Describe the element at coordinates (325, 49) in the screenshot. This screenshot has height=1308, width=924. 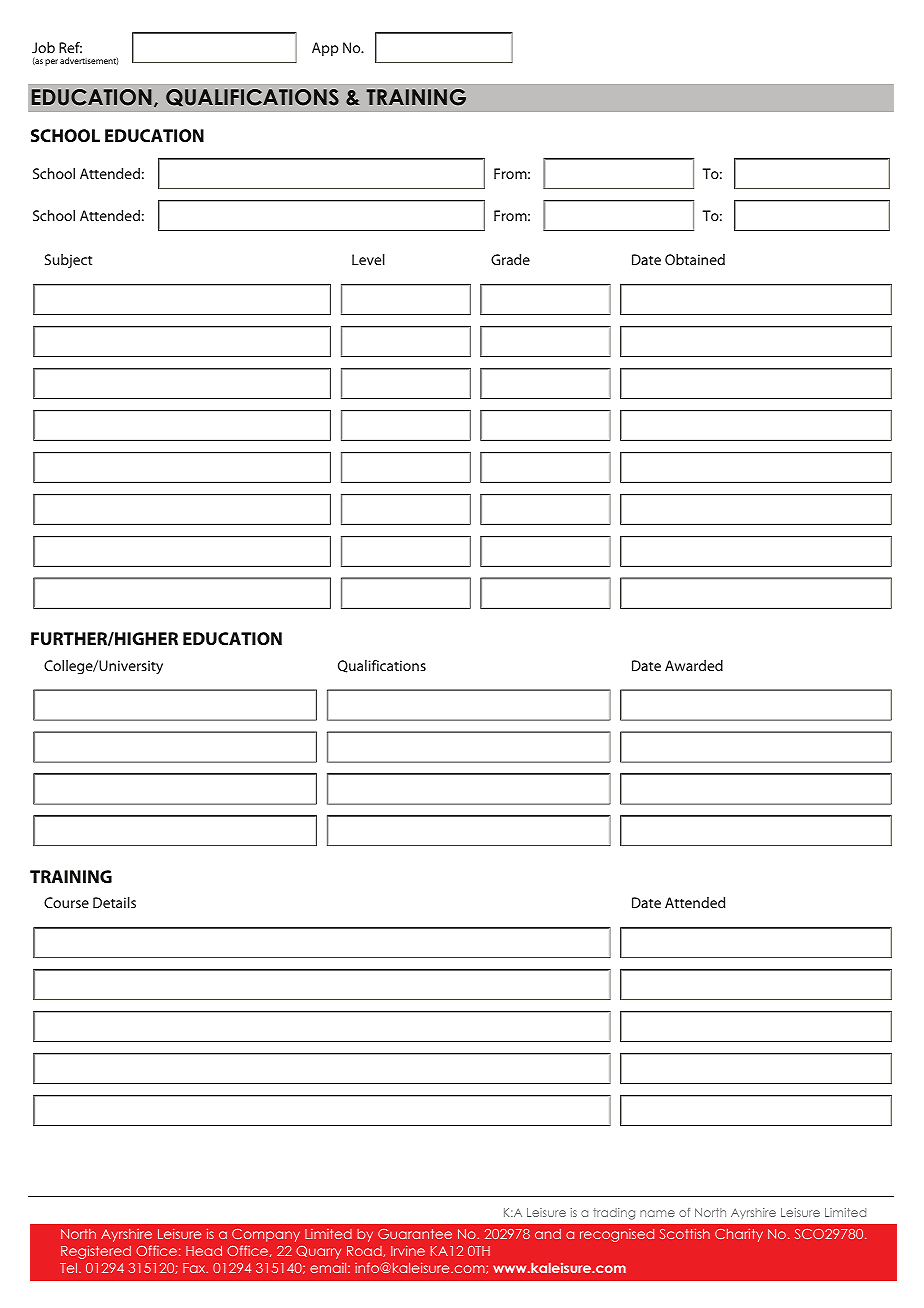
I see `App` at that location.
